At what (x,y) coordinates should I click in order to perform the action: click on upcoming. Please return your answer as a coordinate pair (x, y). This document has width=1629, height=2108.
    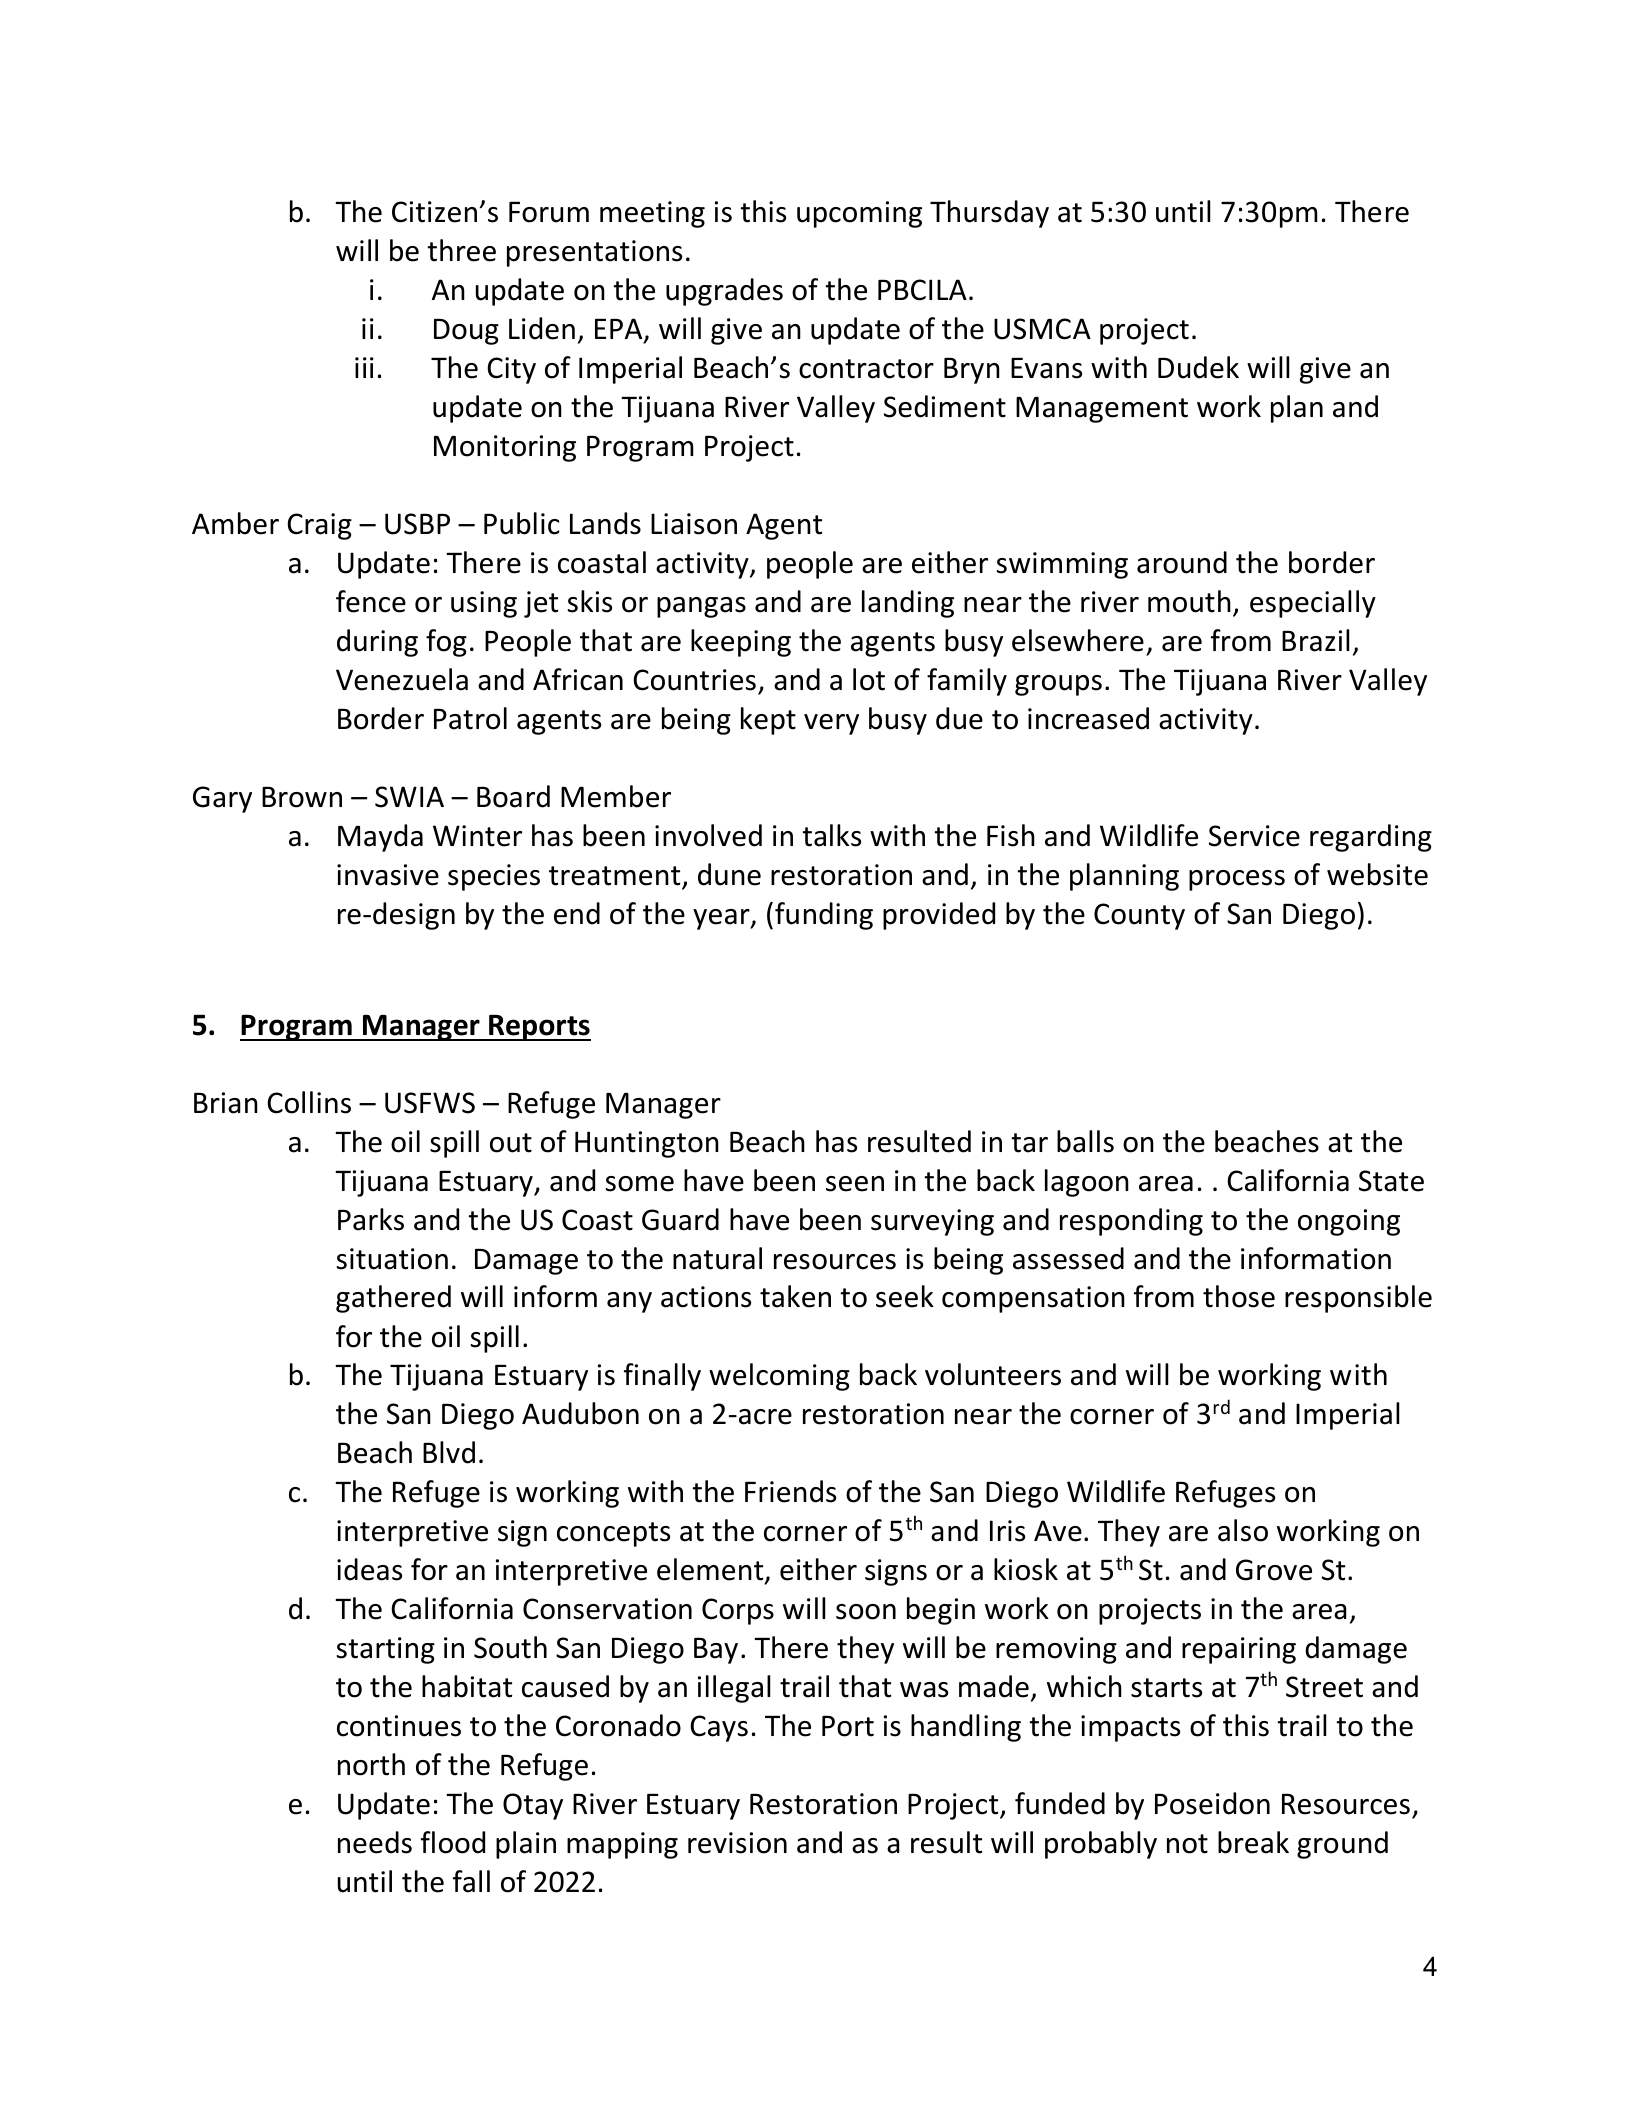
    Looking at the image, I should click on (859, 214).
